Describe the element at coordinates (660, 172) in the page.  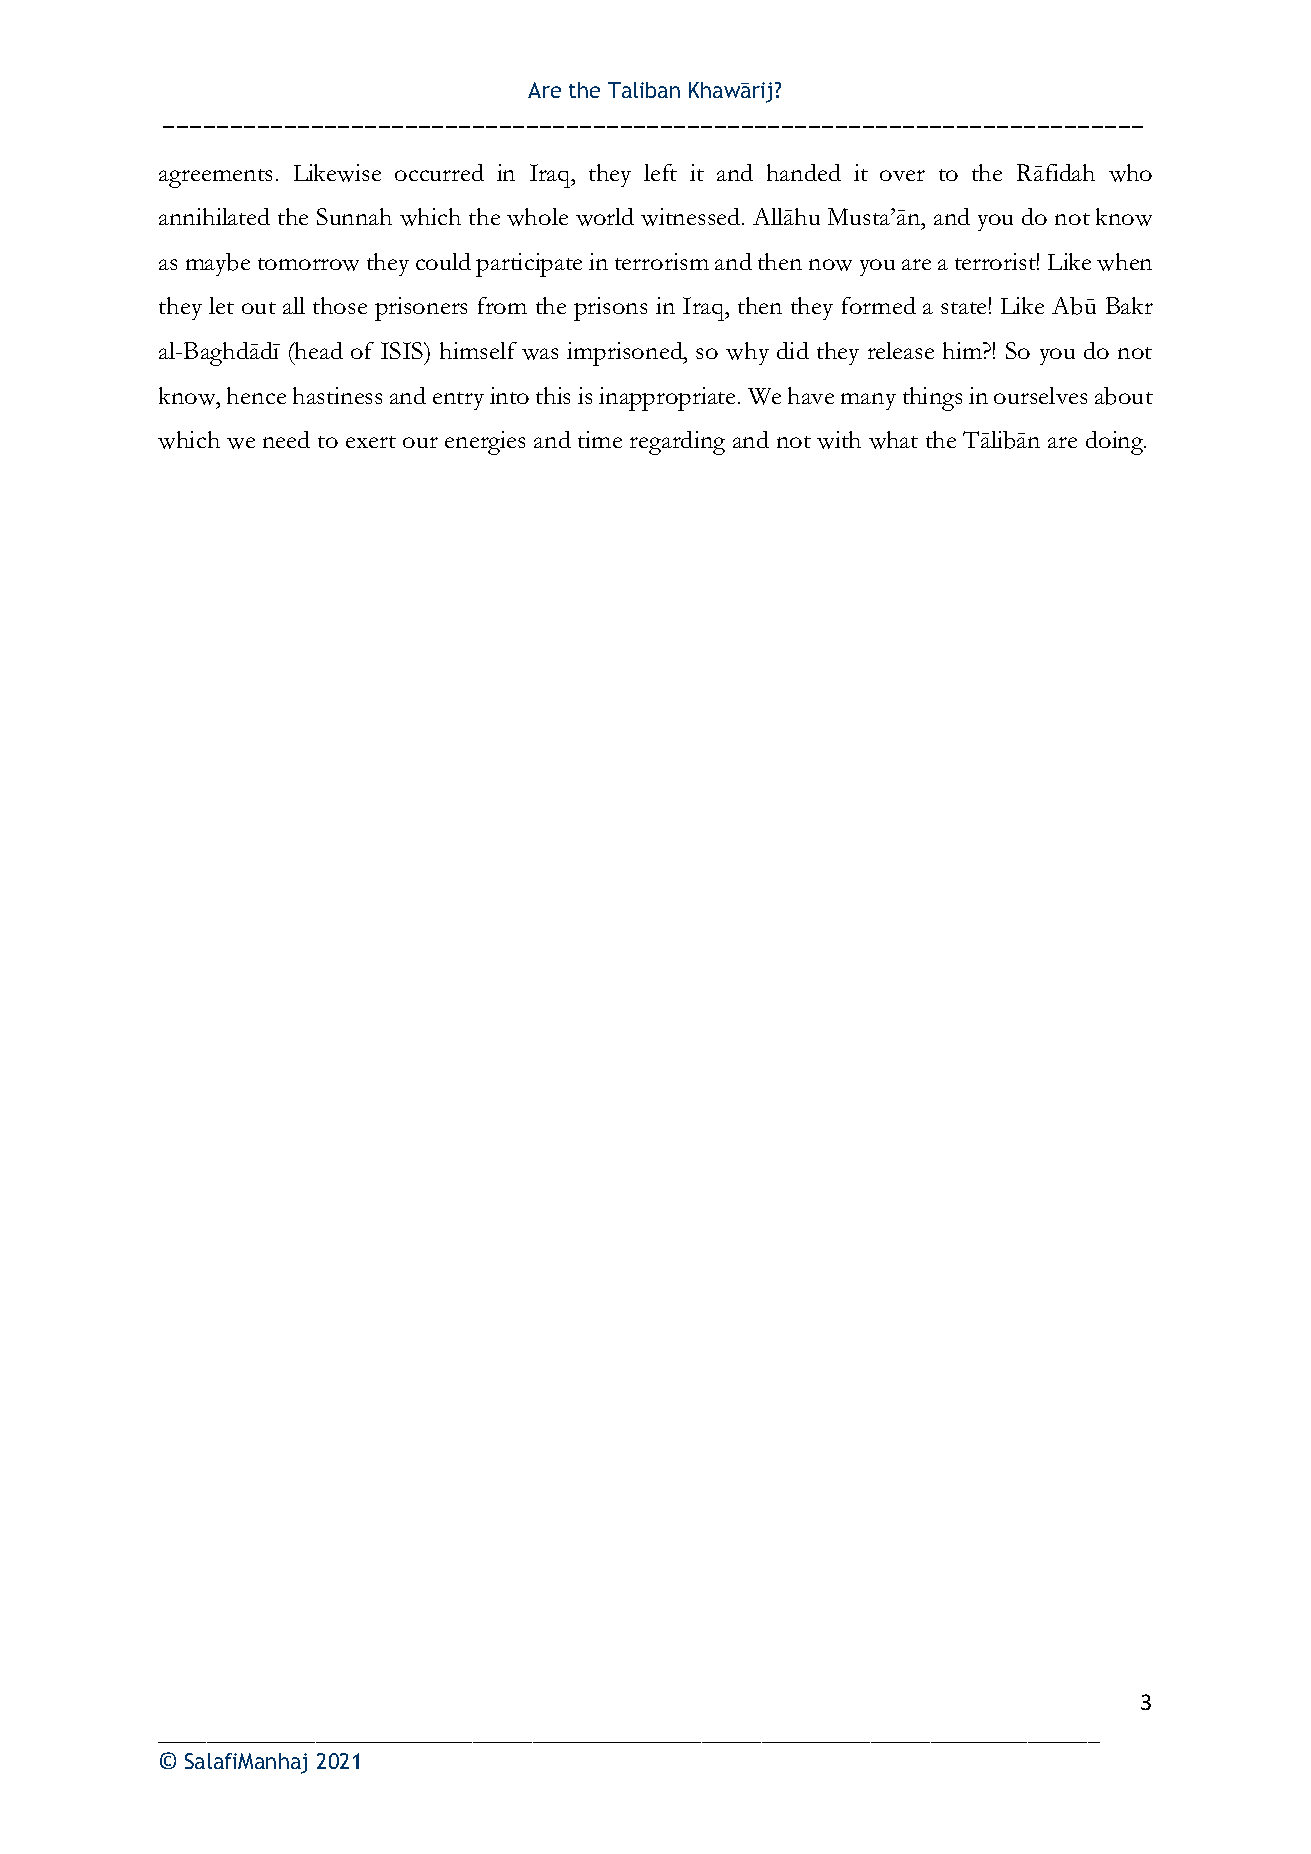
I see `left` at that location.
